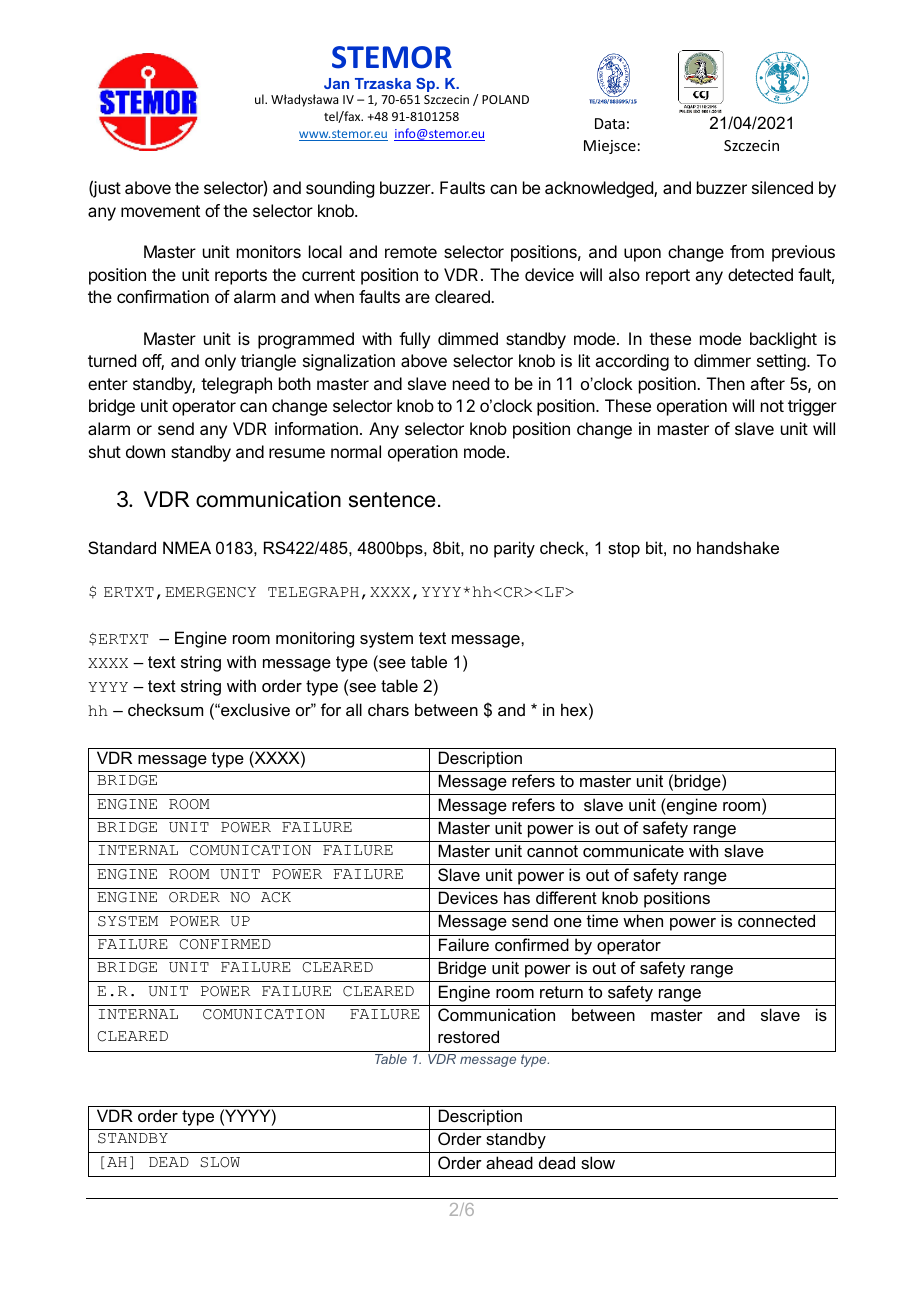  What do you see at coordinates (354, 709) in the page?
I see `all` at bounding box center [354, 709].
